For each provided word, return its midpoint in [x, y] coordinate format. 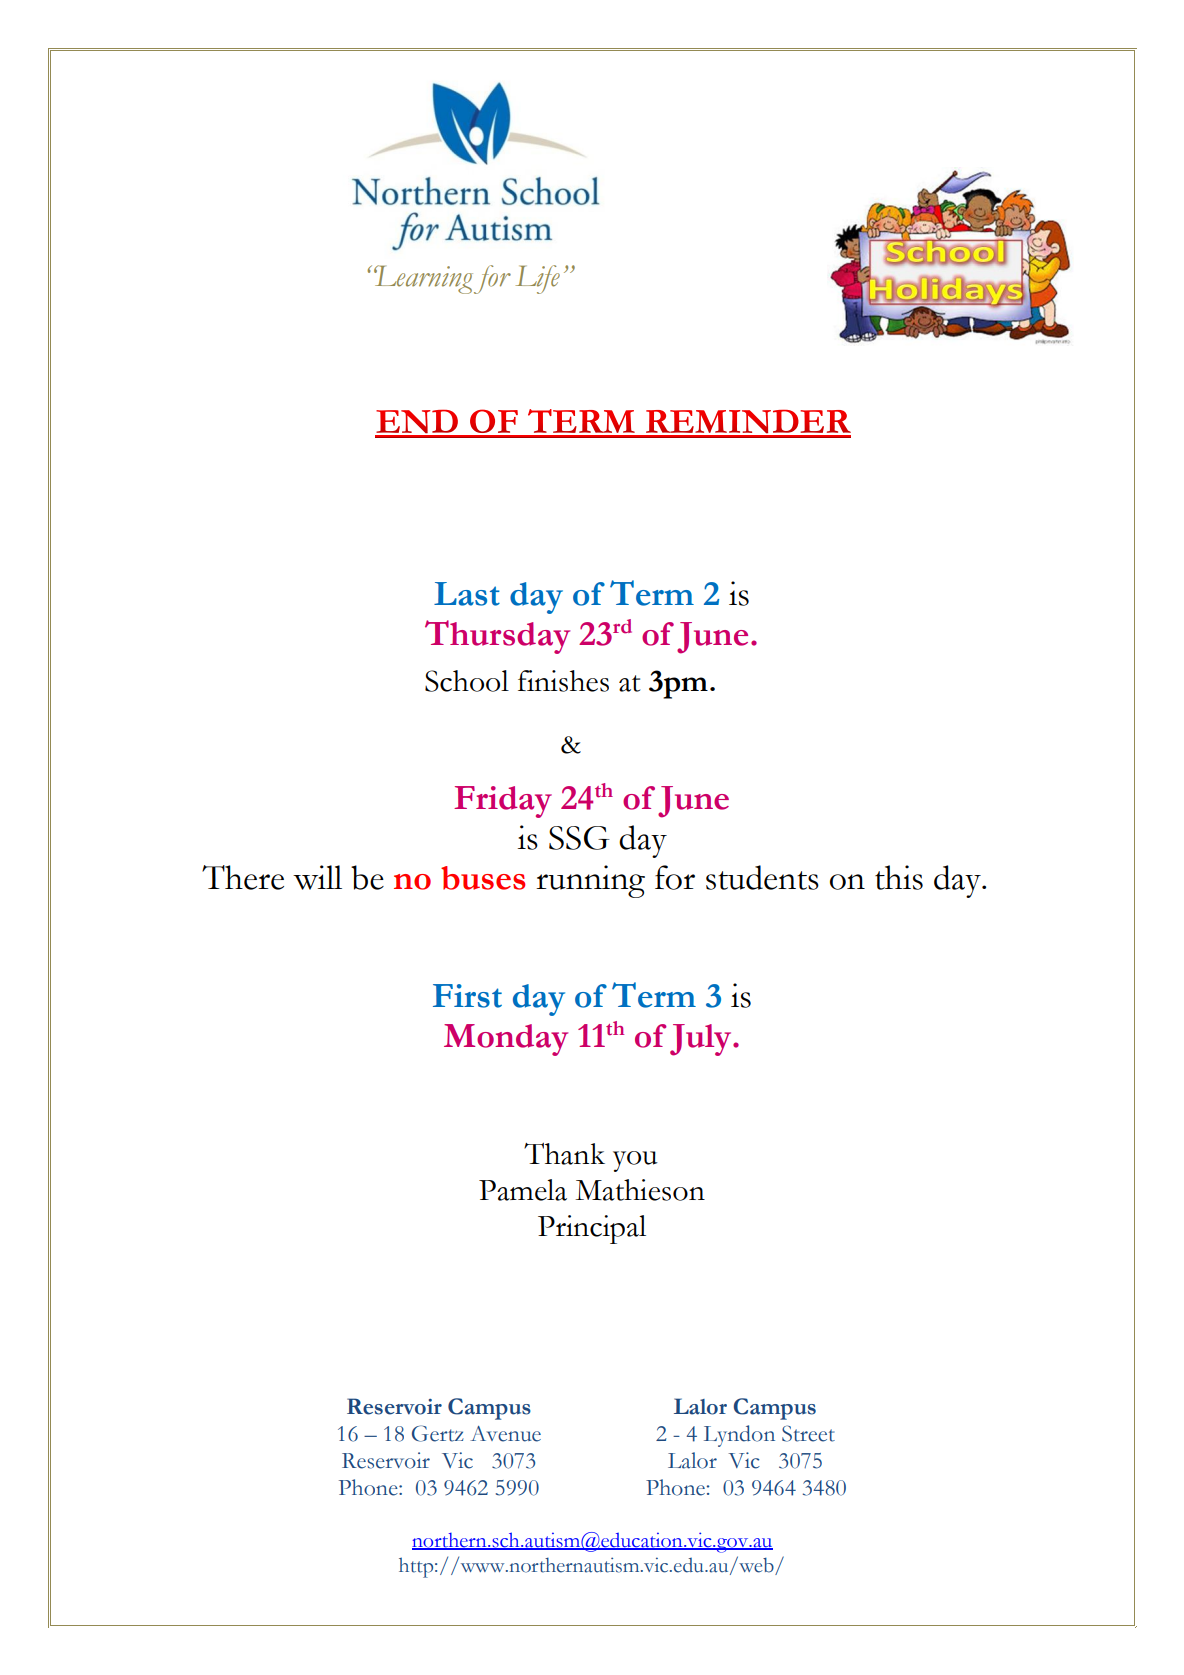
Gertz [438, 1433]
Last [467, 594]
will [317, 877]
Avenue [505, 1434]
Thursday [497, 637]
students [762, 877]
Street [808, 1433]
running [590, 881]
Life [538, 279]
